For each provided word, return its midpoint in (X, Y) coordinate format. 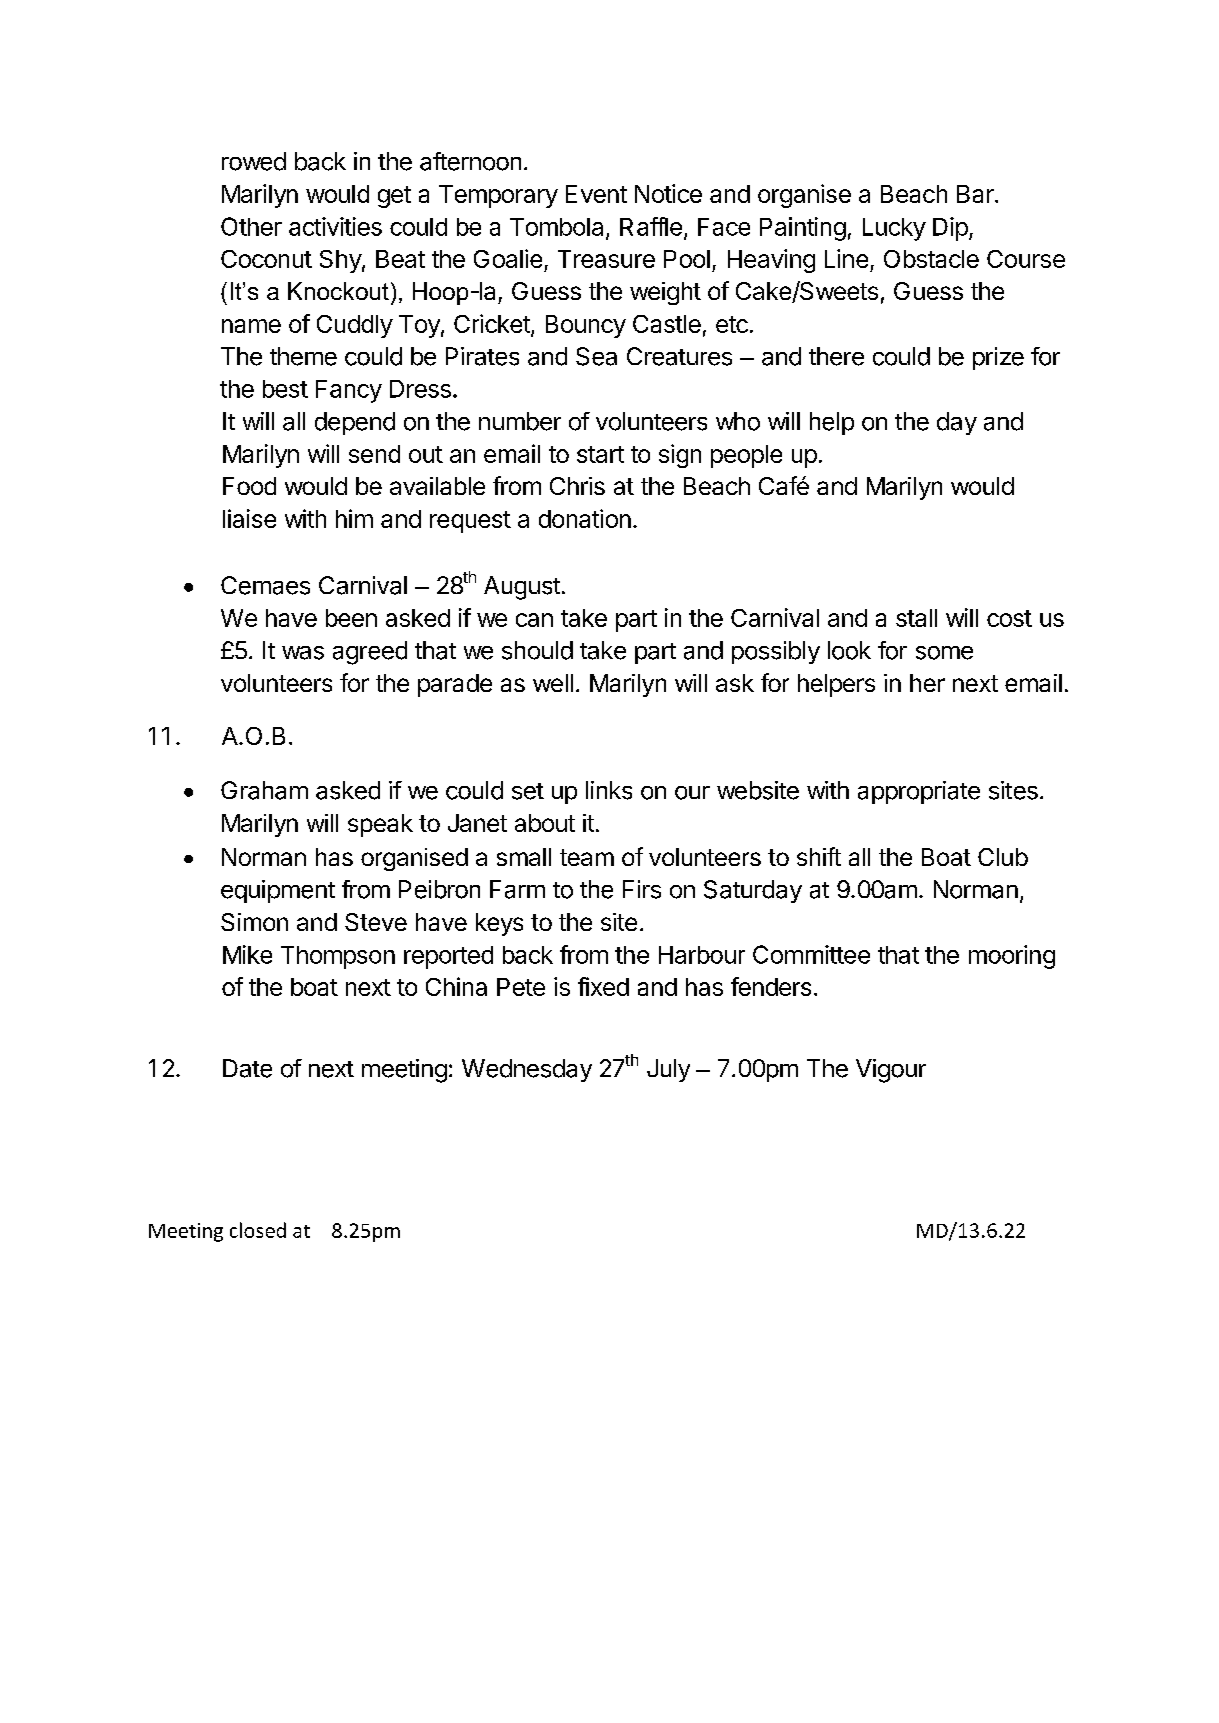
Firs (642, 889)
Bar (976, 194)
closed (258, 1230)
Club (1003, 857)
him (354, 518)
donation (585, 518)
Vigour (891, 1071)
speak (380, 825)
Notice (668, 193)
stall (916, 618)
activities (335, 226)
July (668, 1070)
